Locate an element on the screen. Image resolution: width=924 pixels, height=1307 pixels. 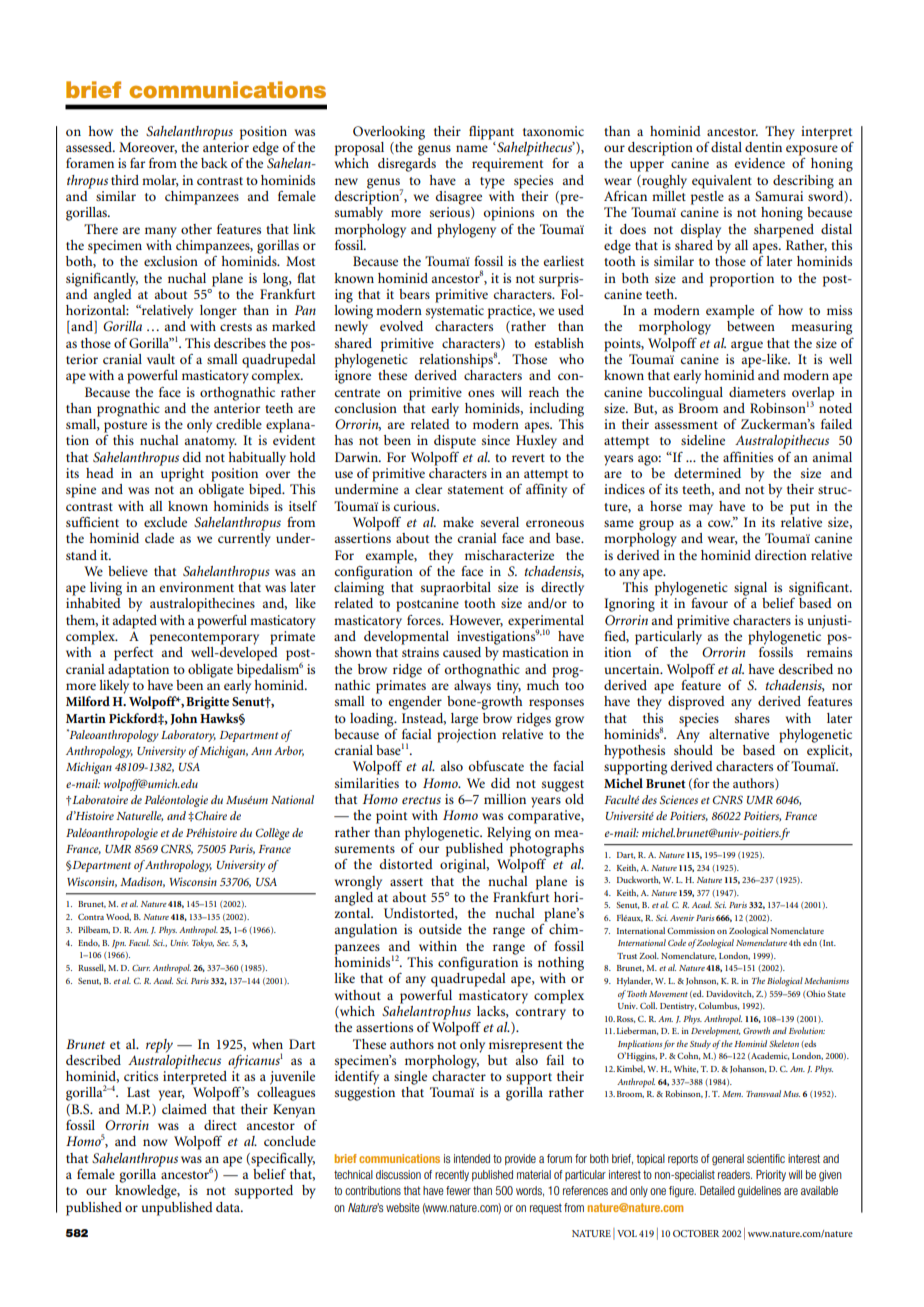
exclude is located at coordinates (165, 522).
